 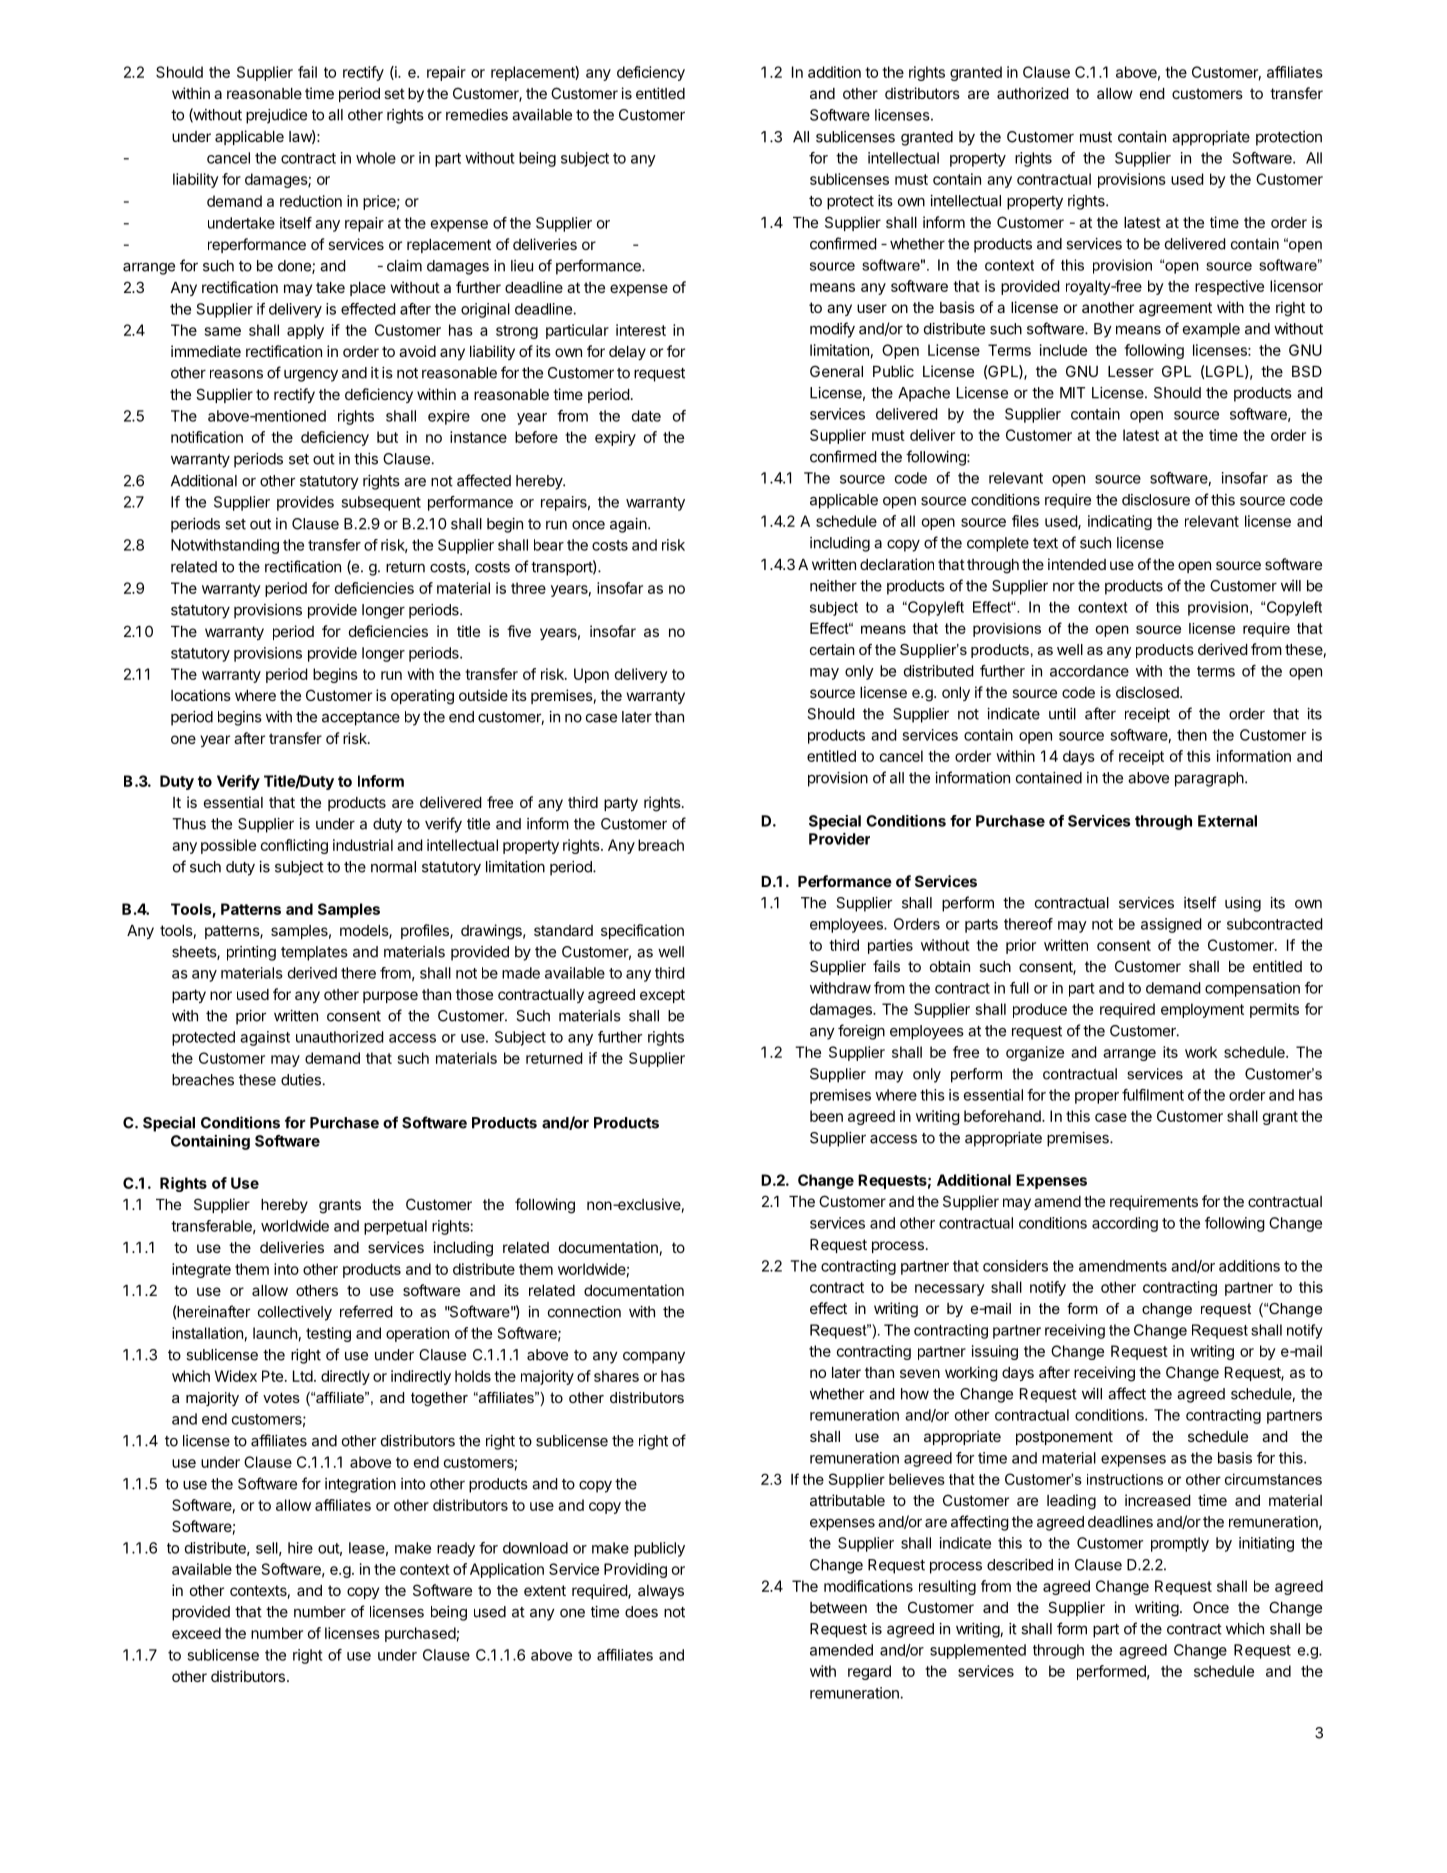 What do you see at coordinates (361, 719) in the screenshot?
I see `acceptance` at bounding box center [361, 719].
